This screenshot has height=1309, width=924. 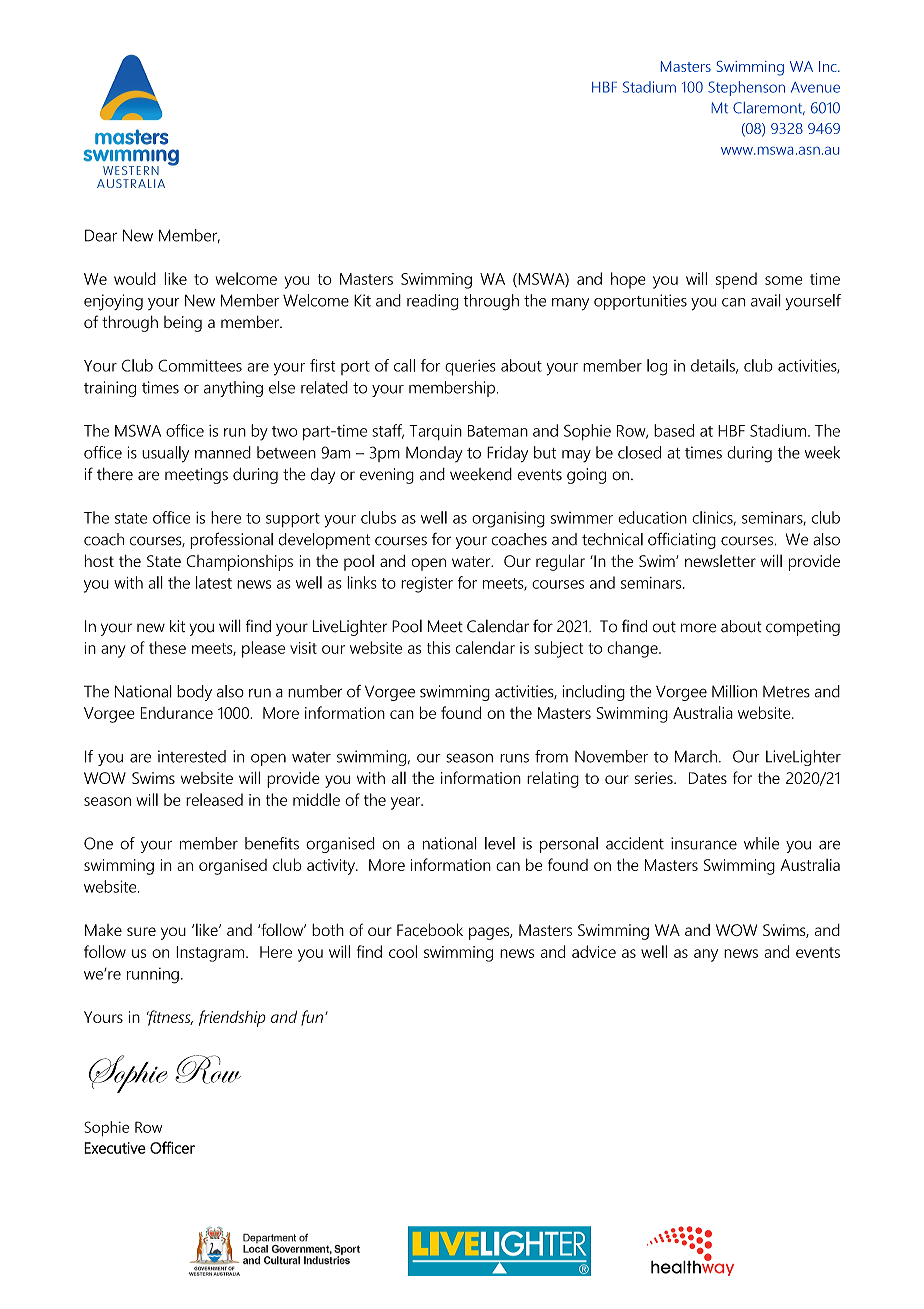 What do you see at coordinates (803, 628) in the screenshot?
I see `competing` at bounding box center [803, 628].
